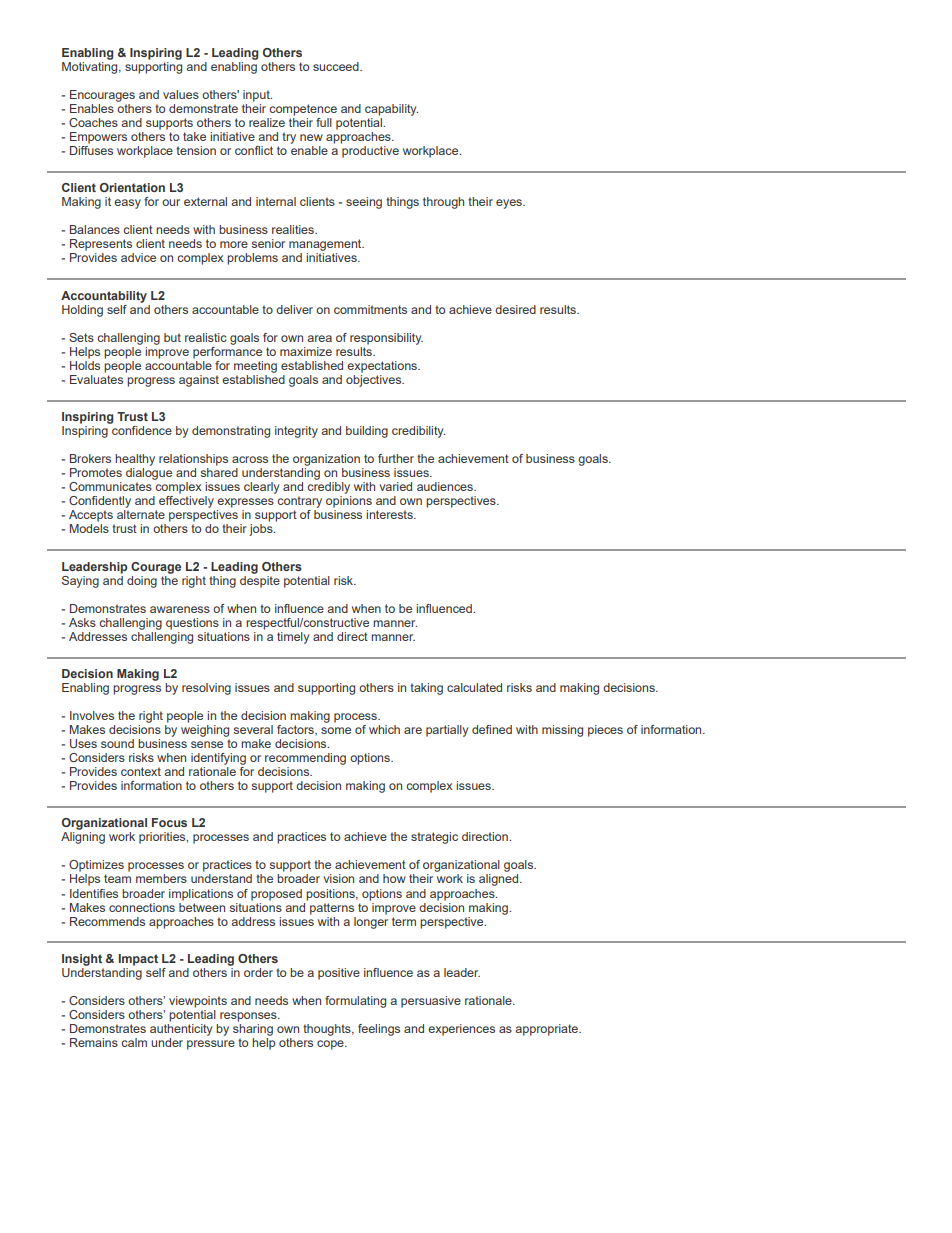 The width and height of the screenshot is (952, 1233). I want to click on but, so click(172, 337).
